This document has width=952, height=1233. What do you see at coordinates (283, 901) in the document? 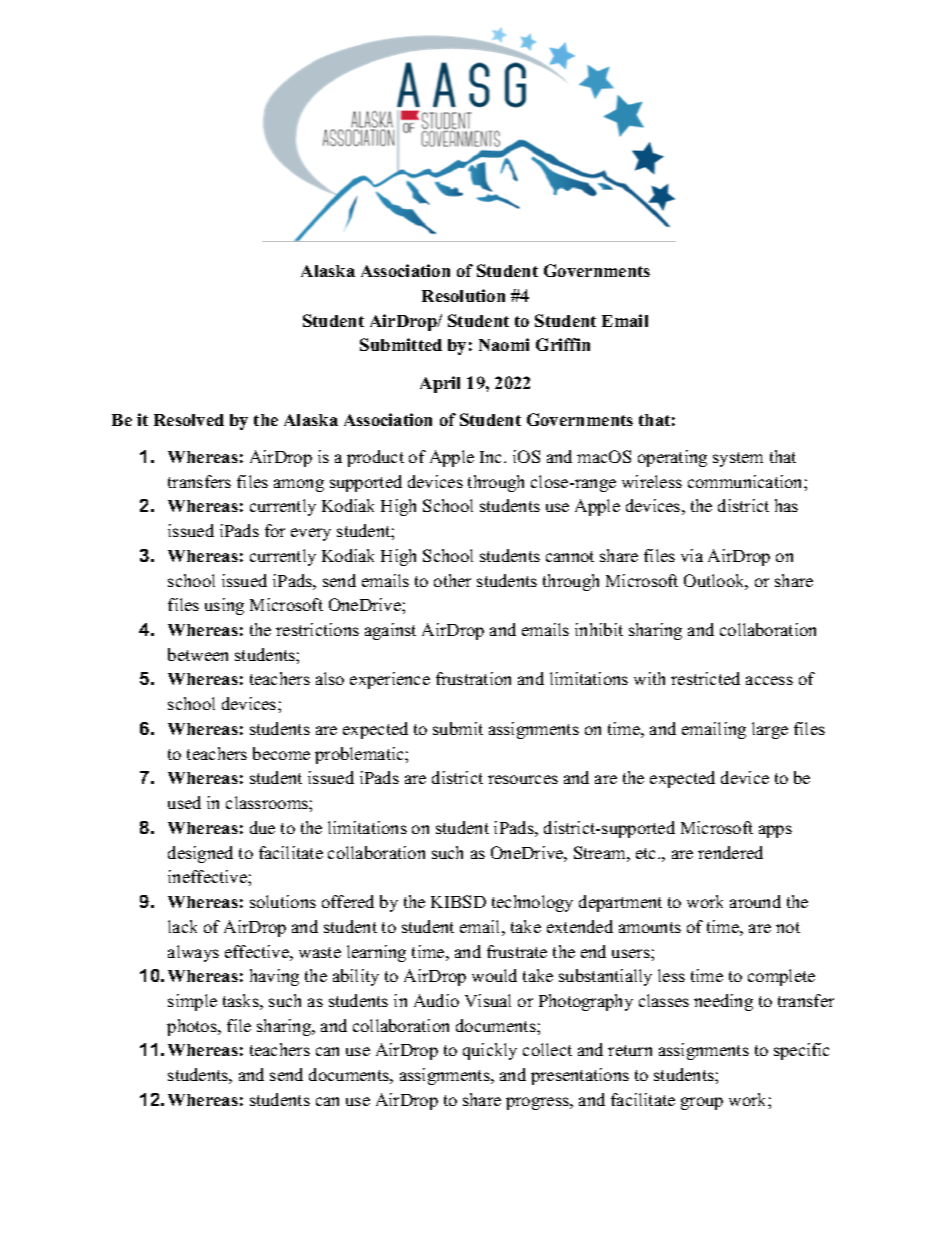
I see `solutions` at bounding box center [283, 901].
